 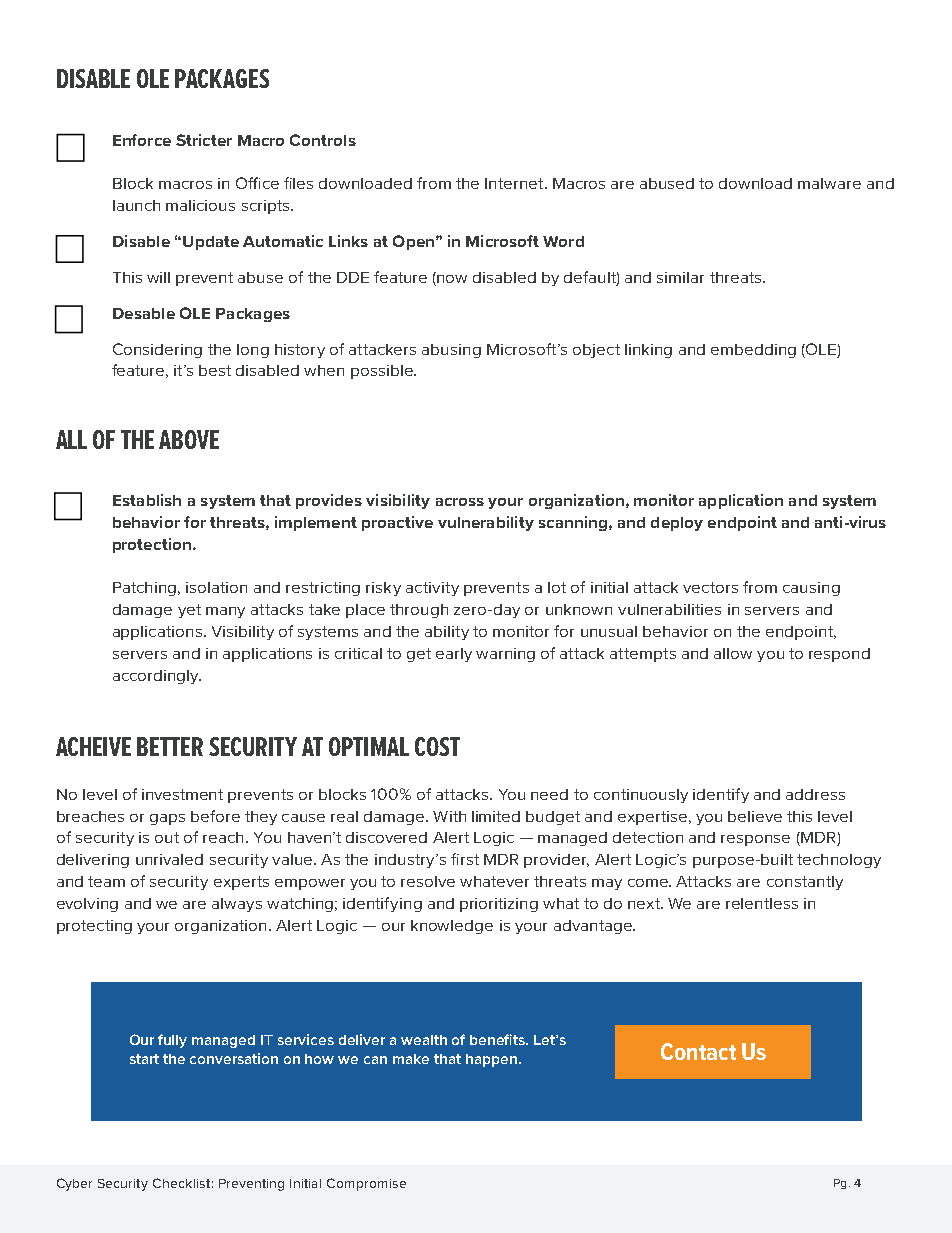 I want to click on malware, so click(x=829, y=183).
